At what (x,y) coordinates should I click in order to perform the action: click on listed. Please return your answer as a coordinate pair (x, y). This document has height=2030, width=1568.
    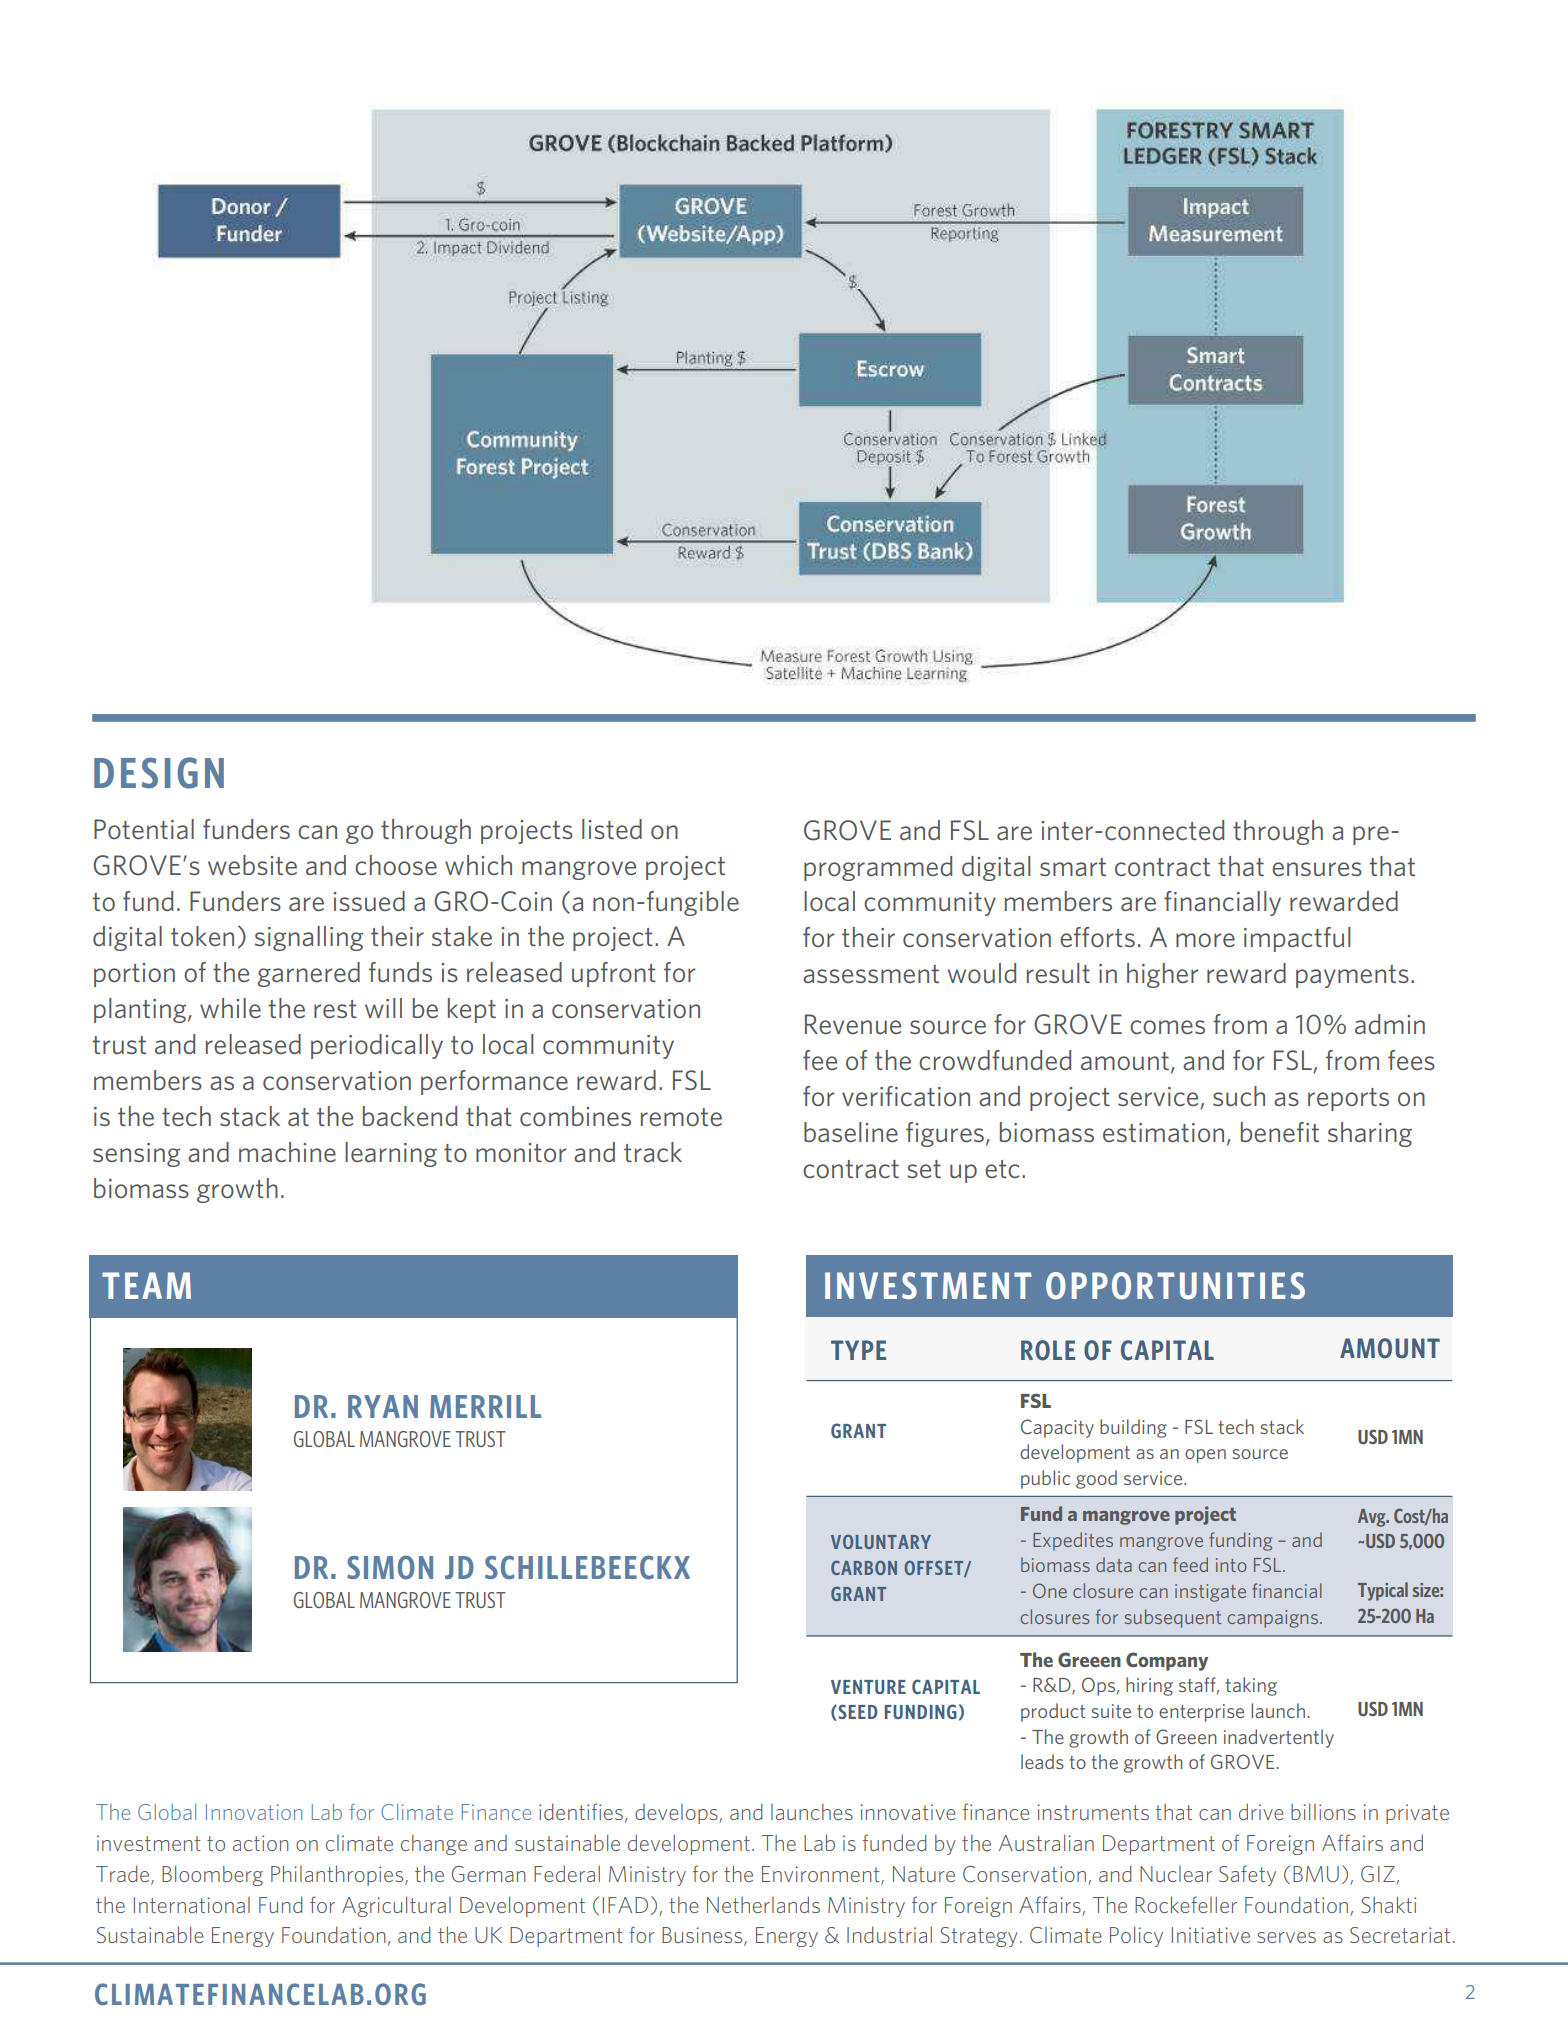
    Looking at the image, I should click on (612, 829).
